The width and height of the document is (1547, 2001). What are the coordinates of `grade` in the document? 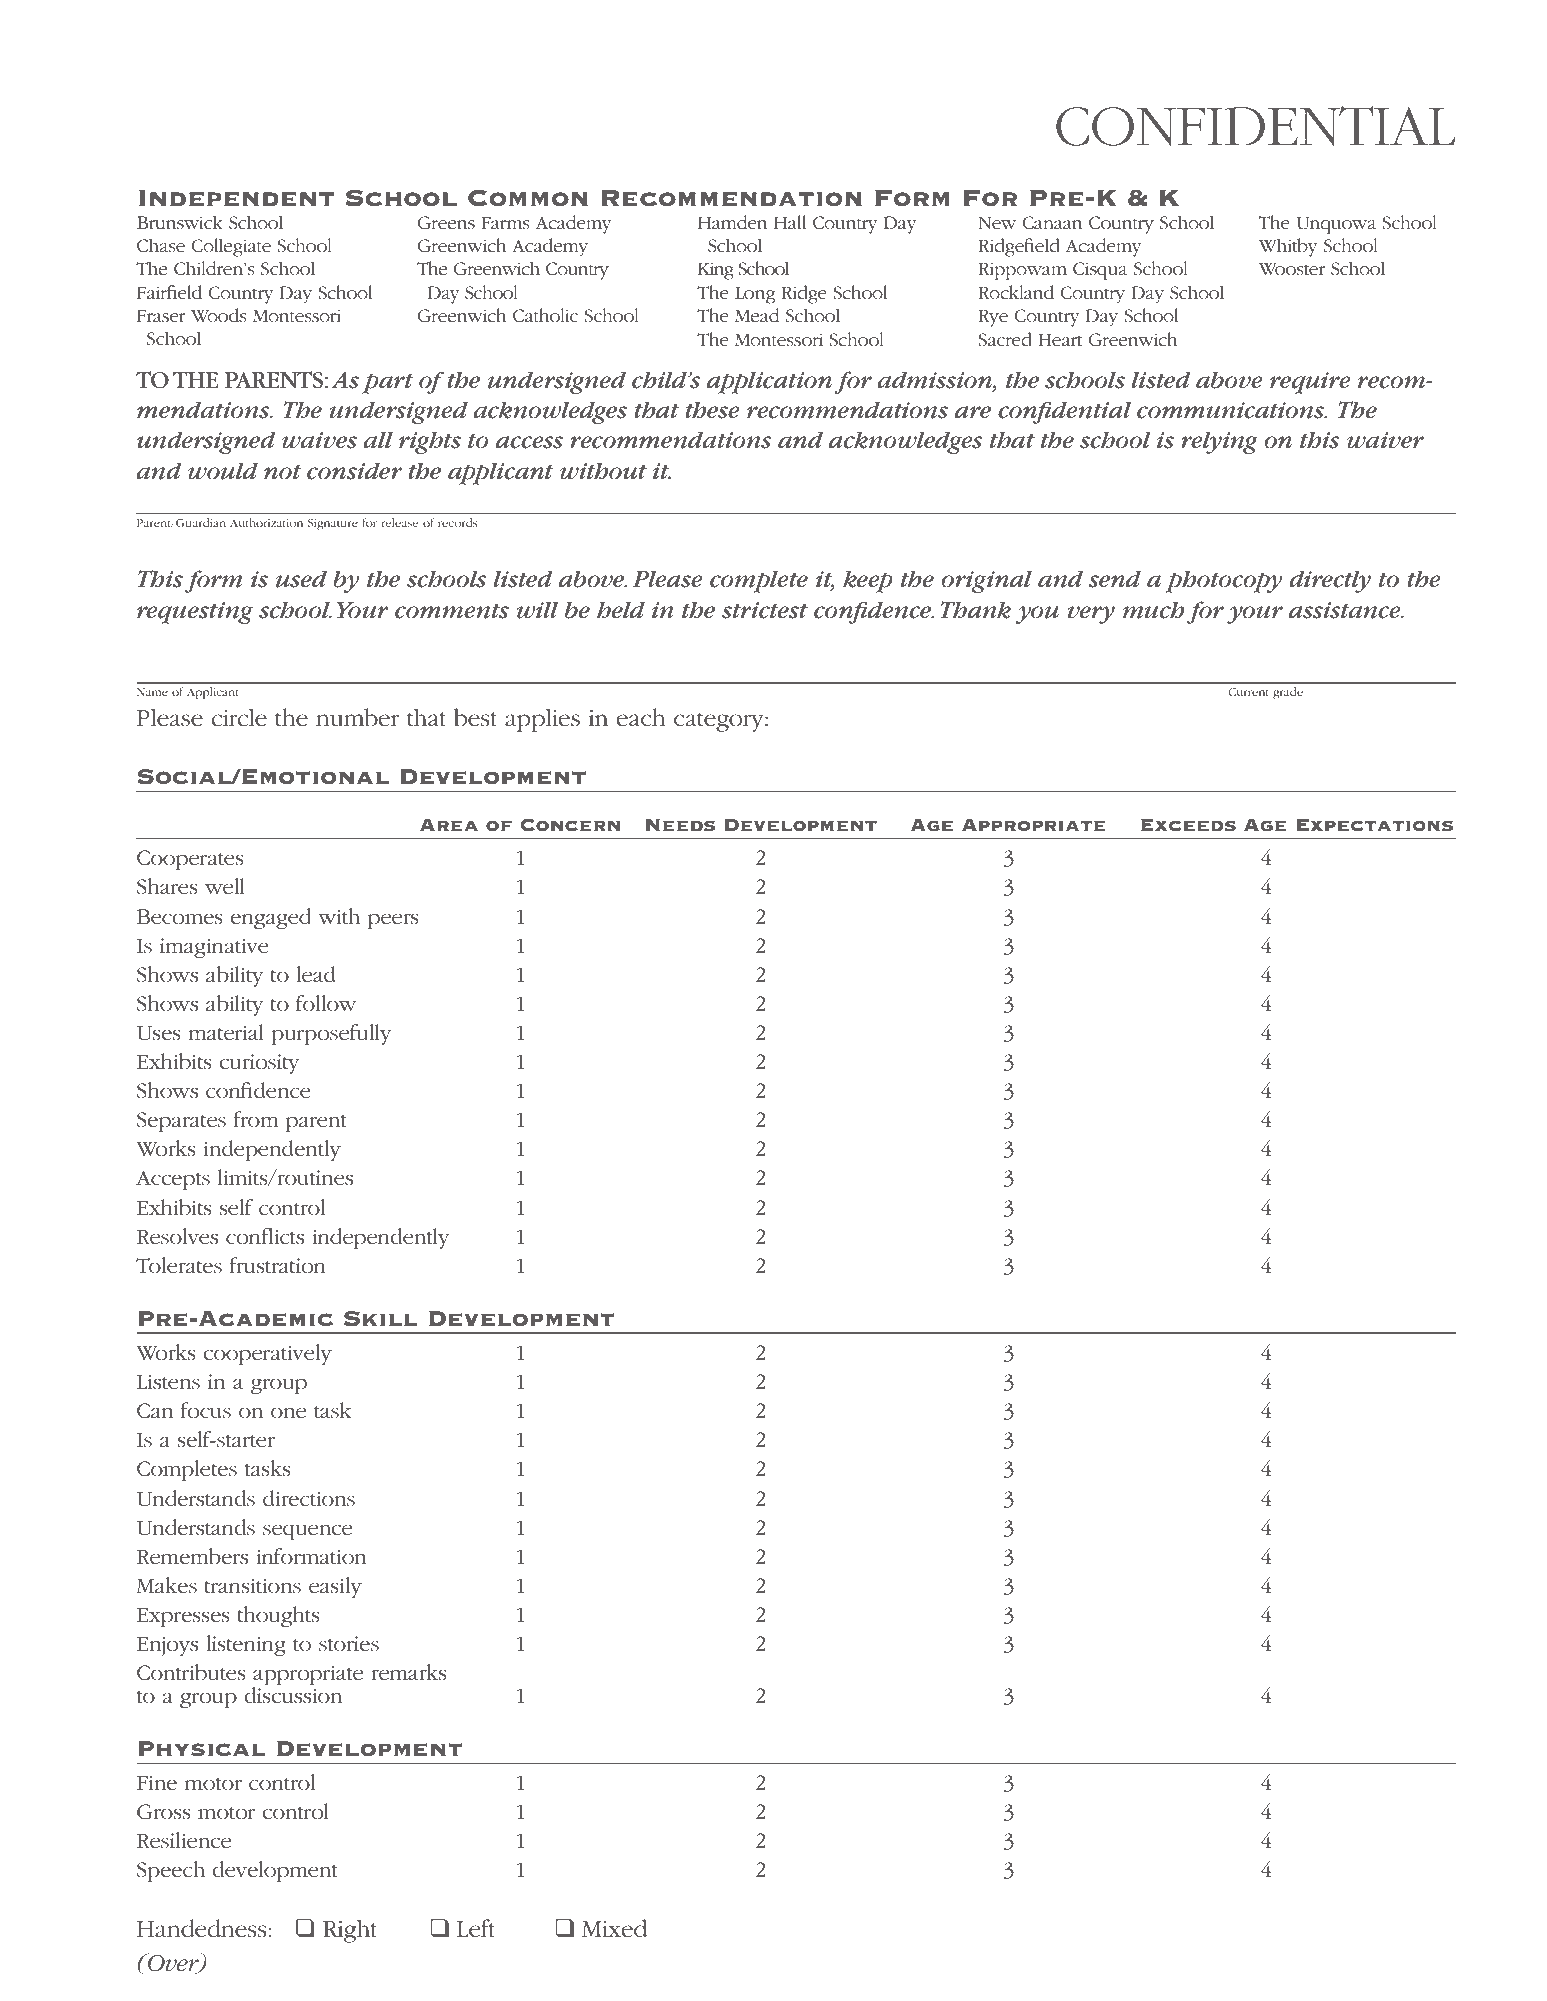 It's located at (1288, 693).
